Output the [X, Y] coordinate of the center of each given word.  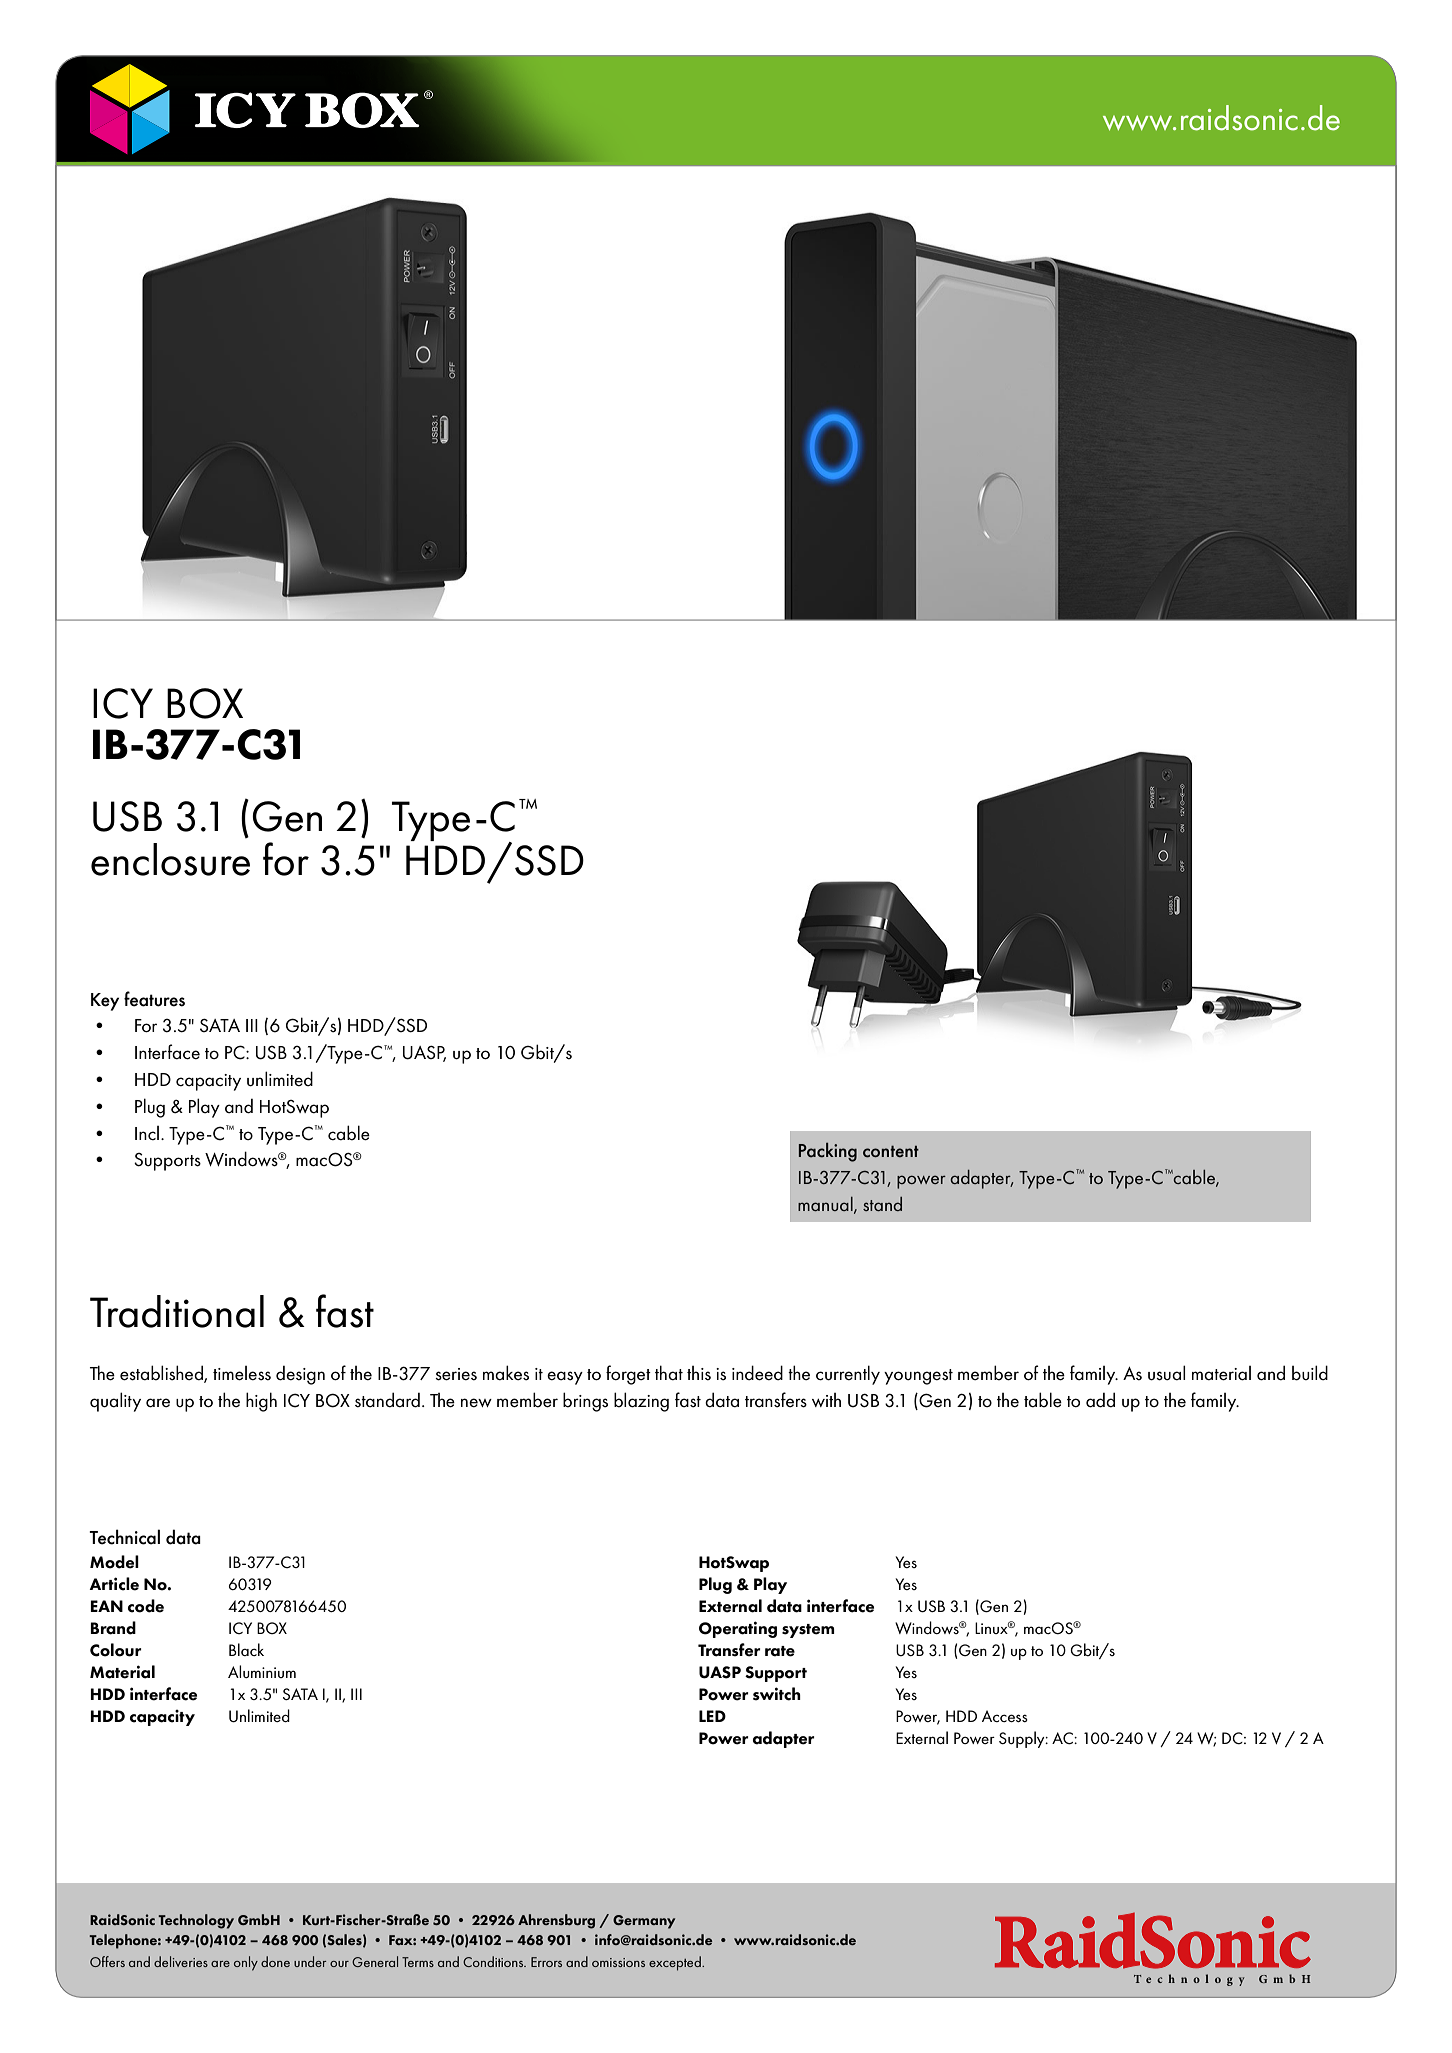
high [261, 1402]
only [246, 1963]
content [891, 1151]
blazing [641, 1402]
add [1100, 1400]
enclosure [170, 859]
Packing [828, 1152]
